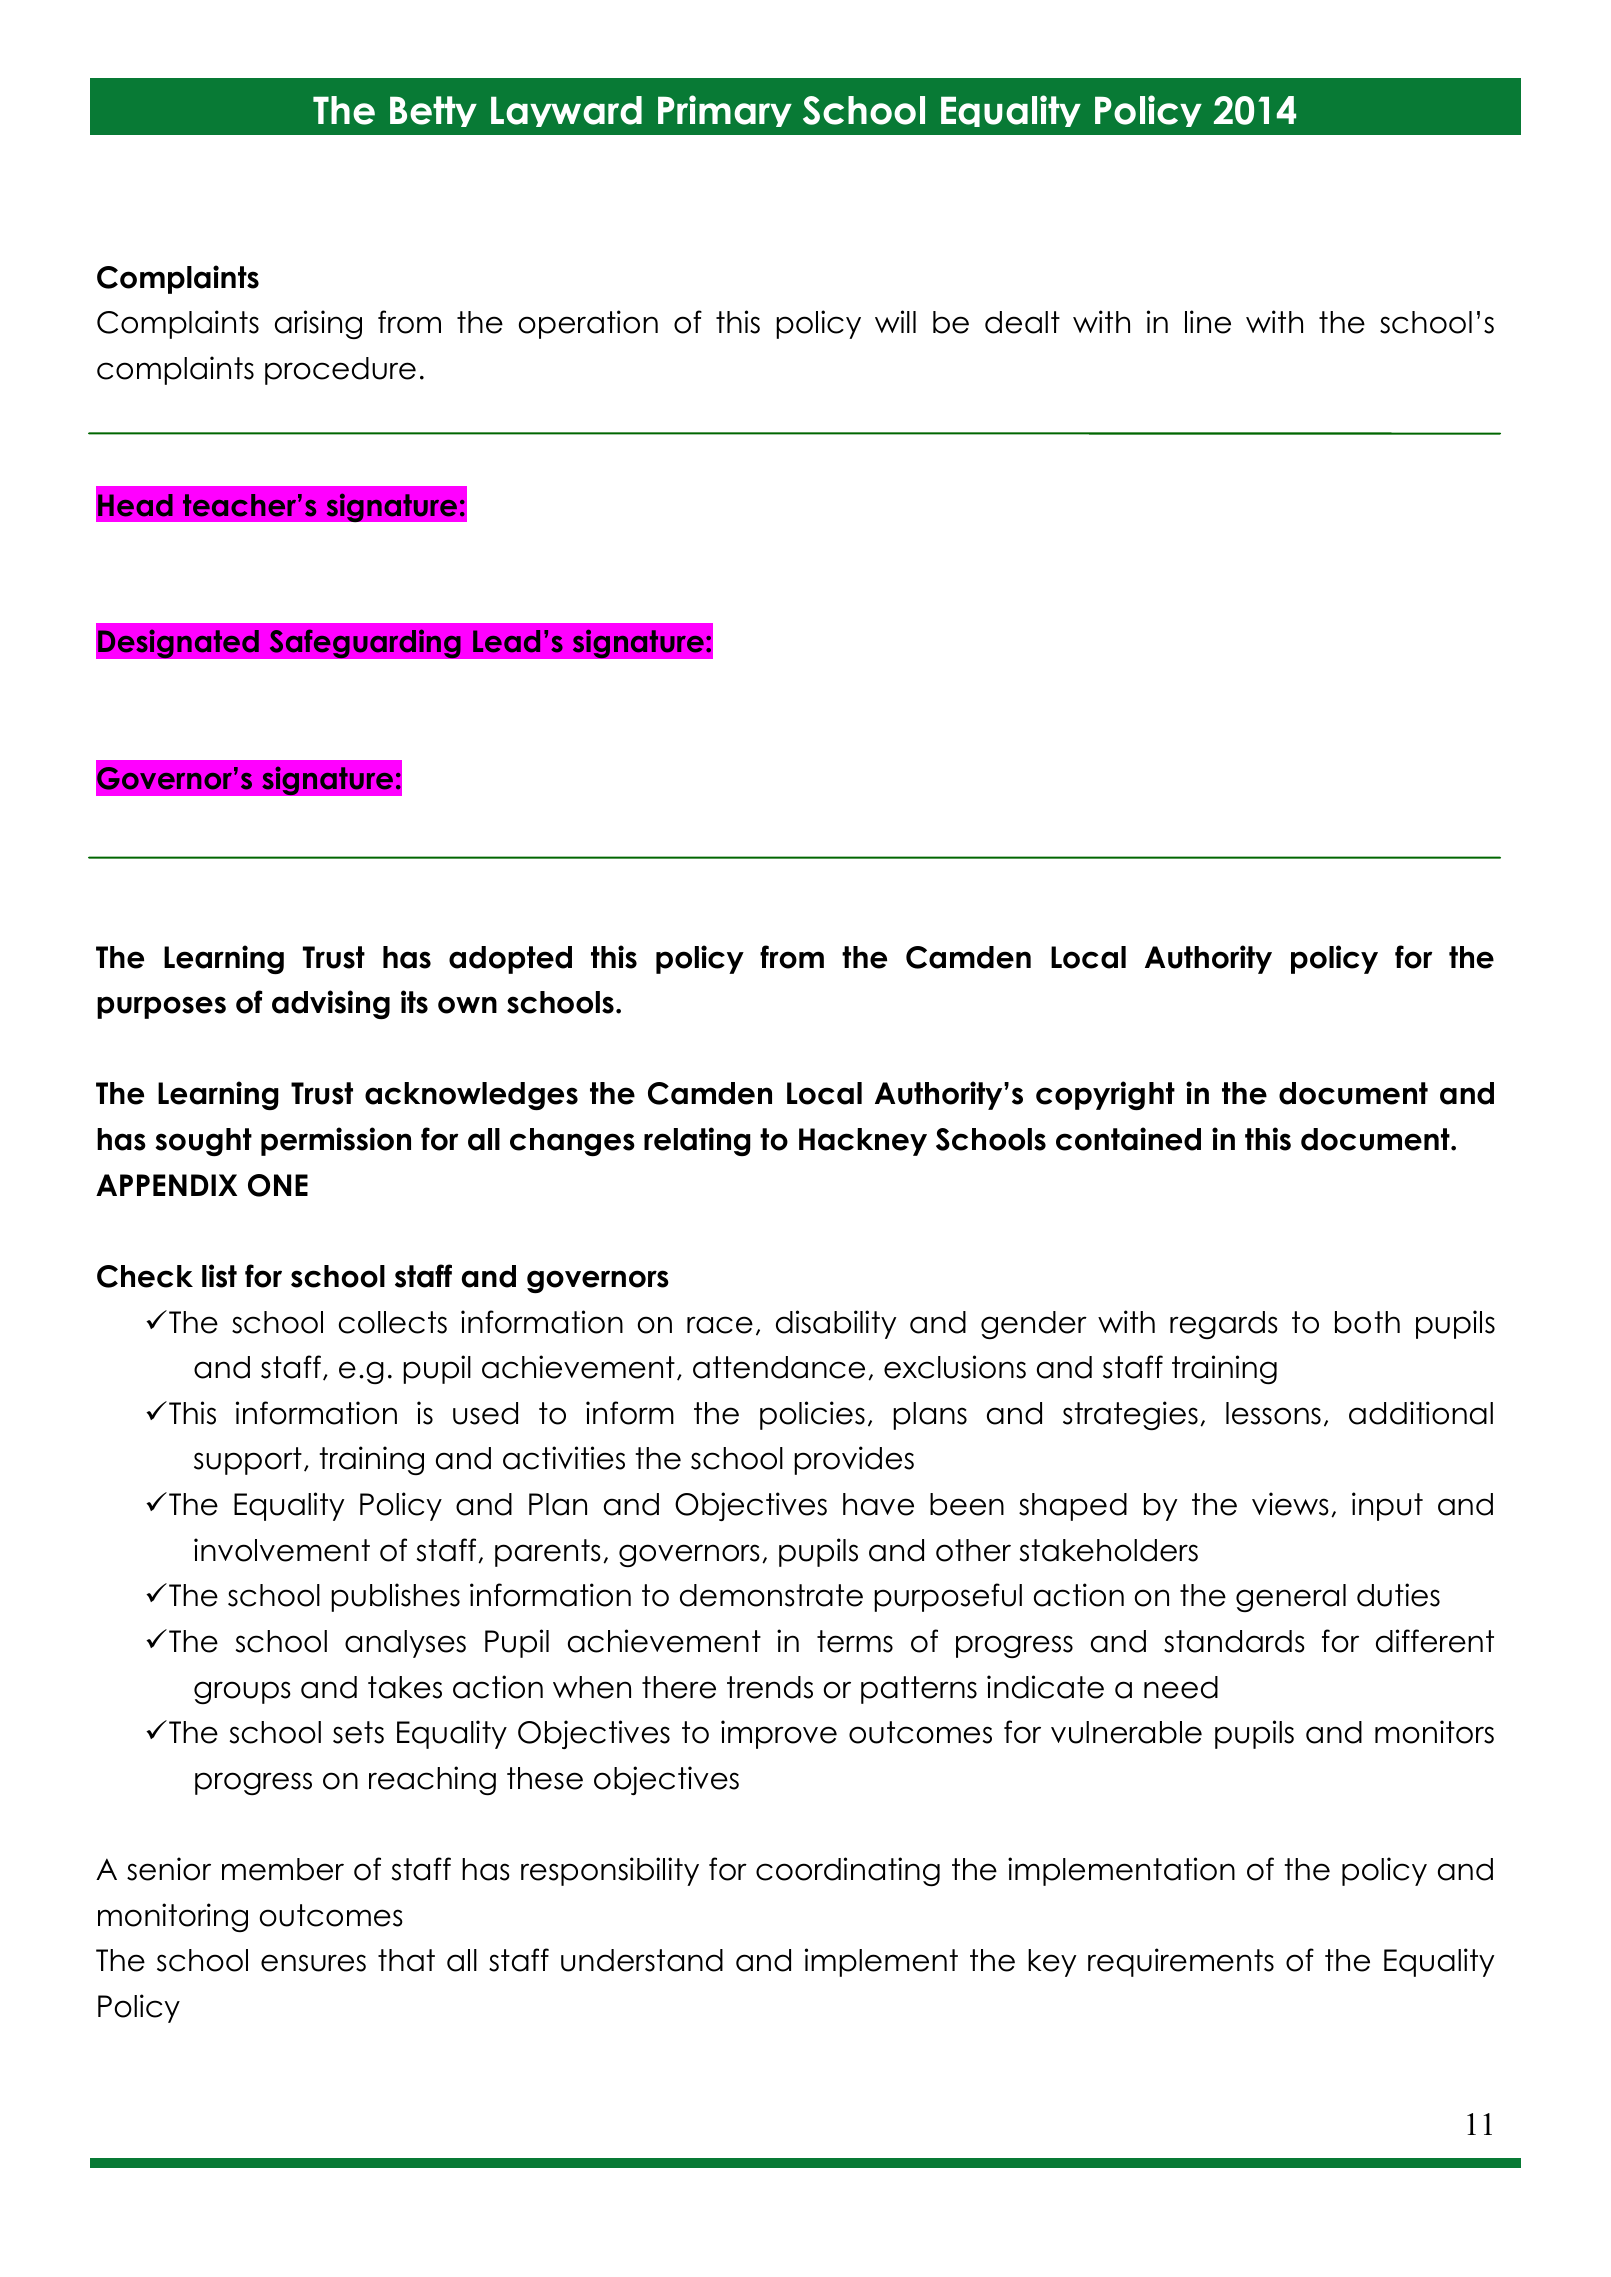  I want to click on Betty, so click(433, 111).
